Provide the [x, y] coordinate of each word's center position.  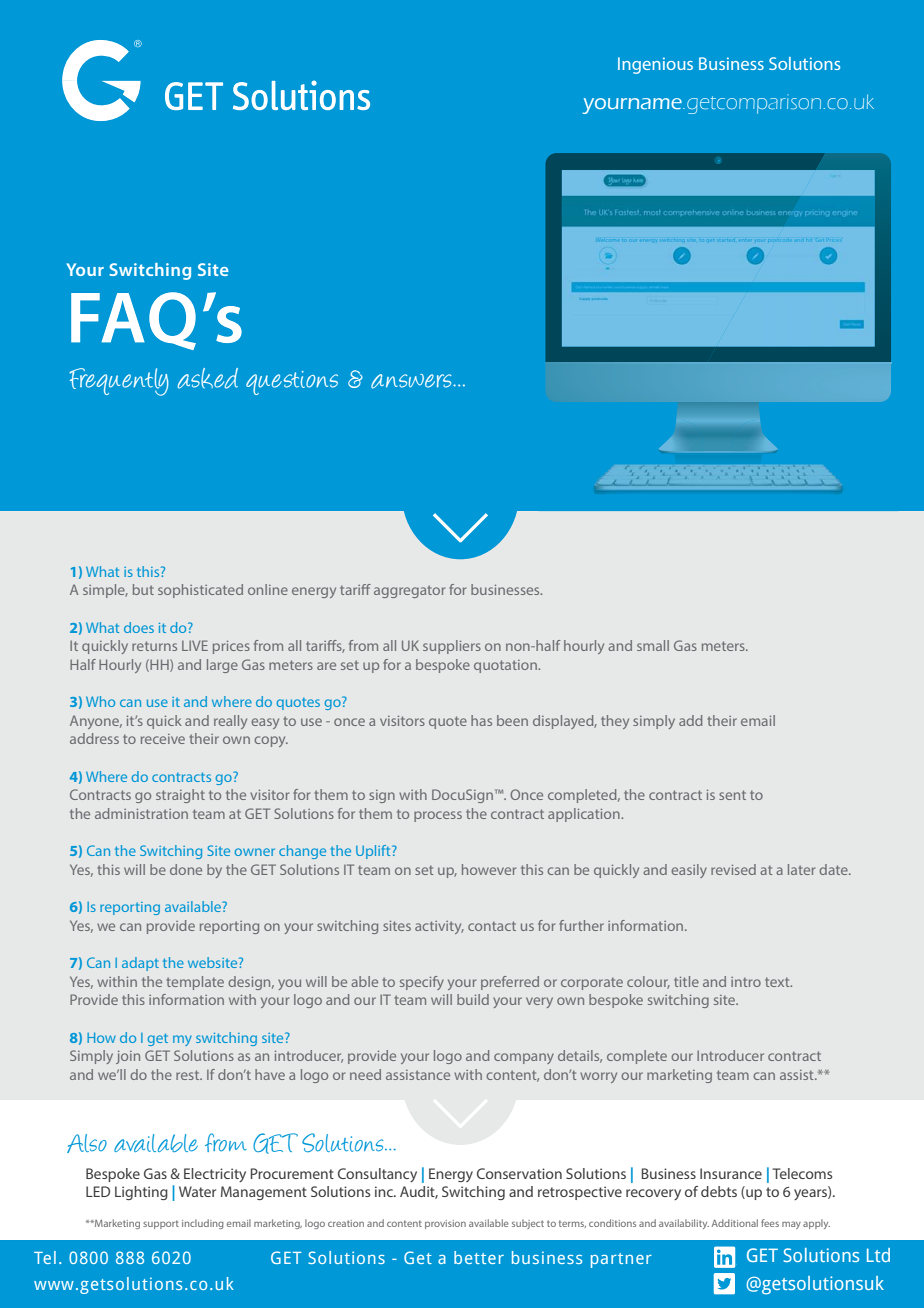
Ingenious [655, 65]
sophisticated [200, 591]
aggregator [409, 591]
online [268, 589]
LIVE [195, 645]
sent [732, 795]
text [778, 982]
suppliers [452, 647]
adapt [140, 964]
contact [492, 926]
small [653, 645]
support [161, 1224]
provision [445, 1224]
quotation [506, 666]
